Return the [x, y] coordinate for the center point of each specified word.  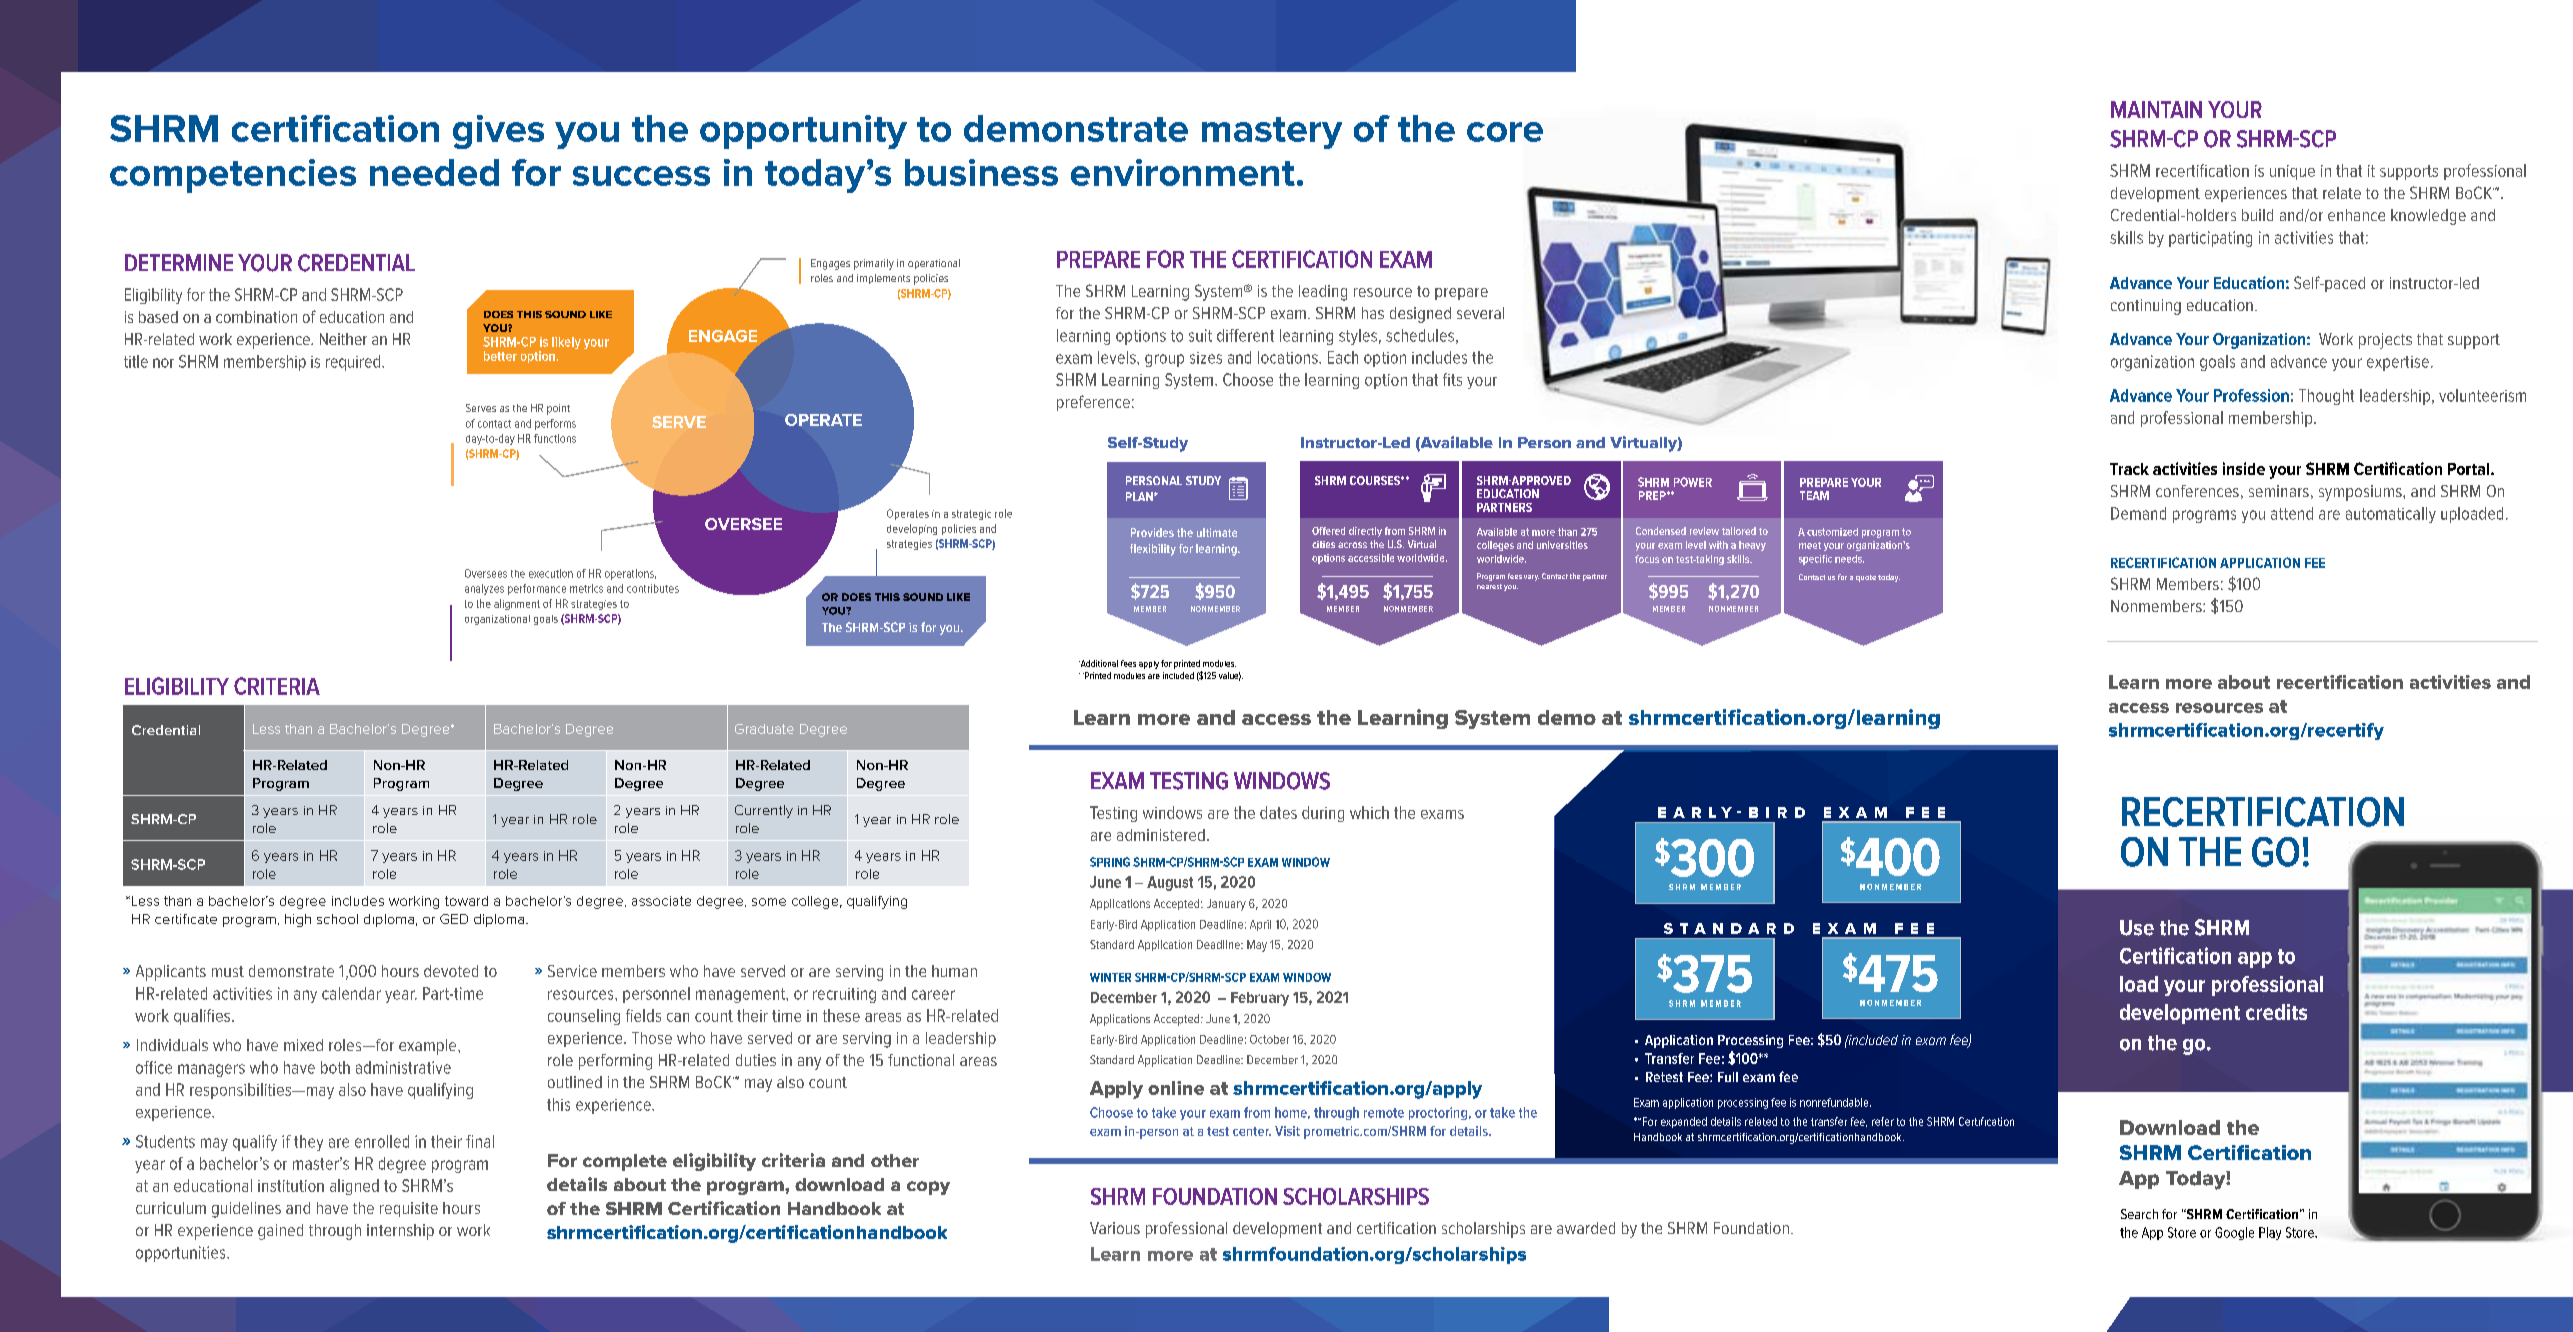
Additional [1098, 663]
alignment [517, 604]
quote [1866, 578]
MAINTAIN [2156, 109]
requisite [409, 1209]
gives [498, 132]
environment [1183, 172]
